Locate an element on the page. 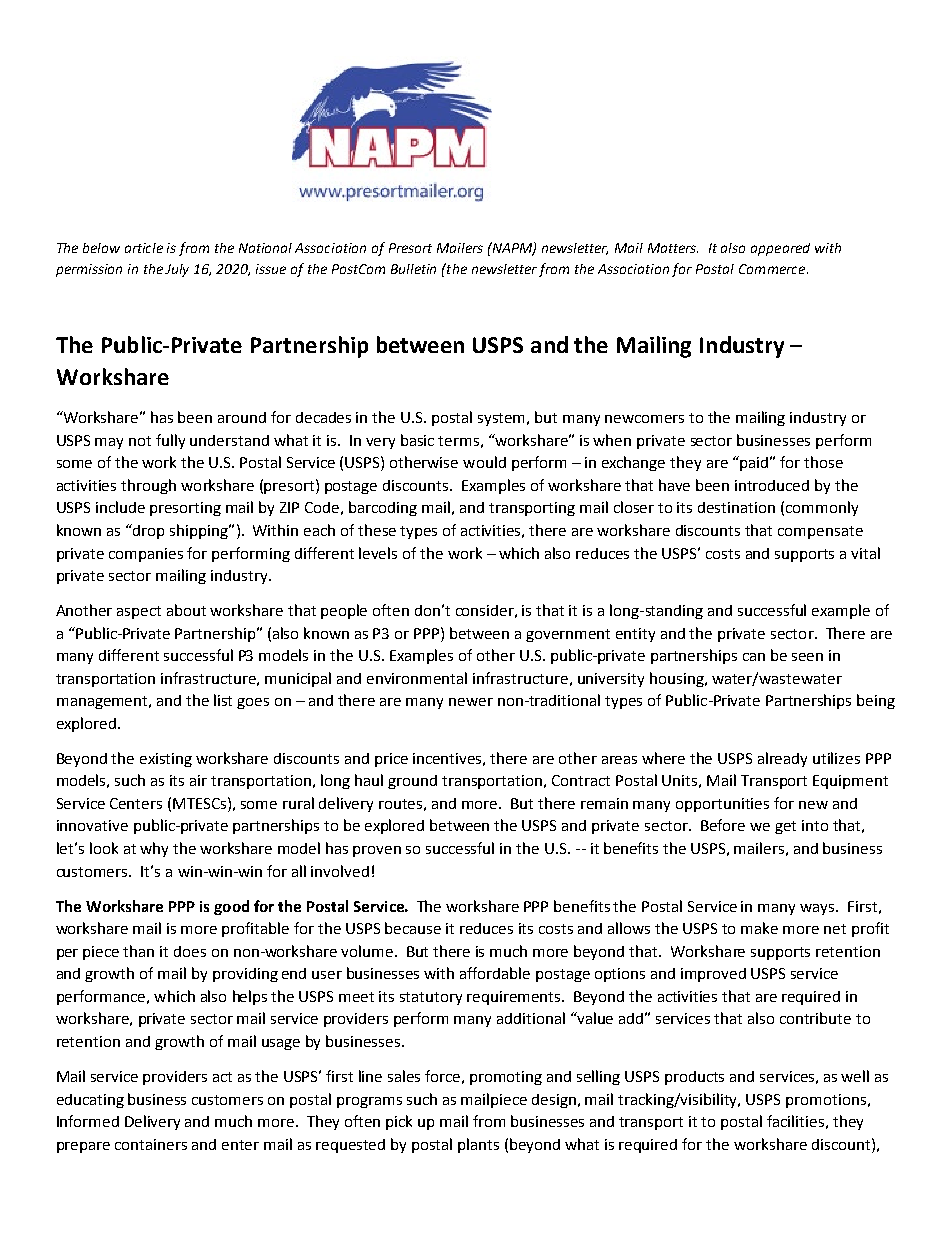 This page has width=952, height=1233. containers is located at coordinates (151, 1144).
